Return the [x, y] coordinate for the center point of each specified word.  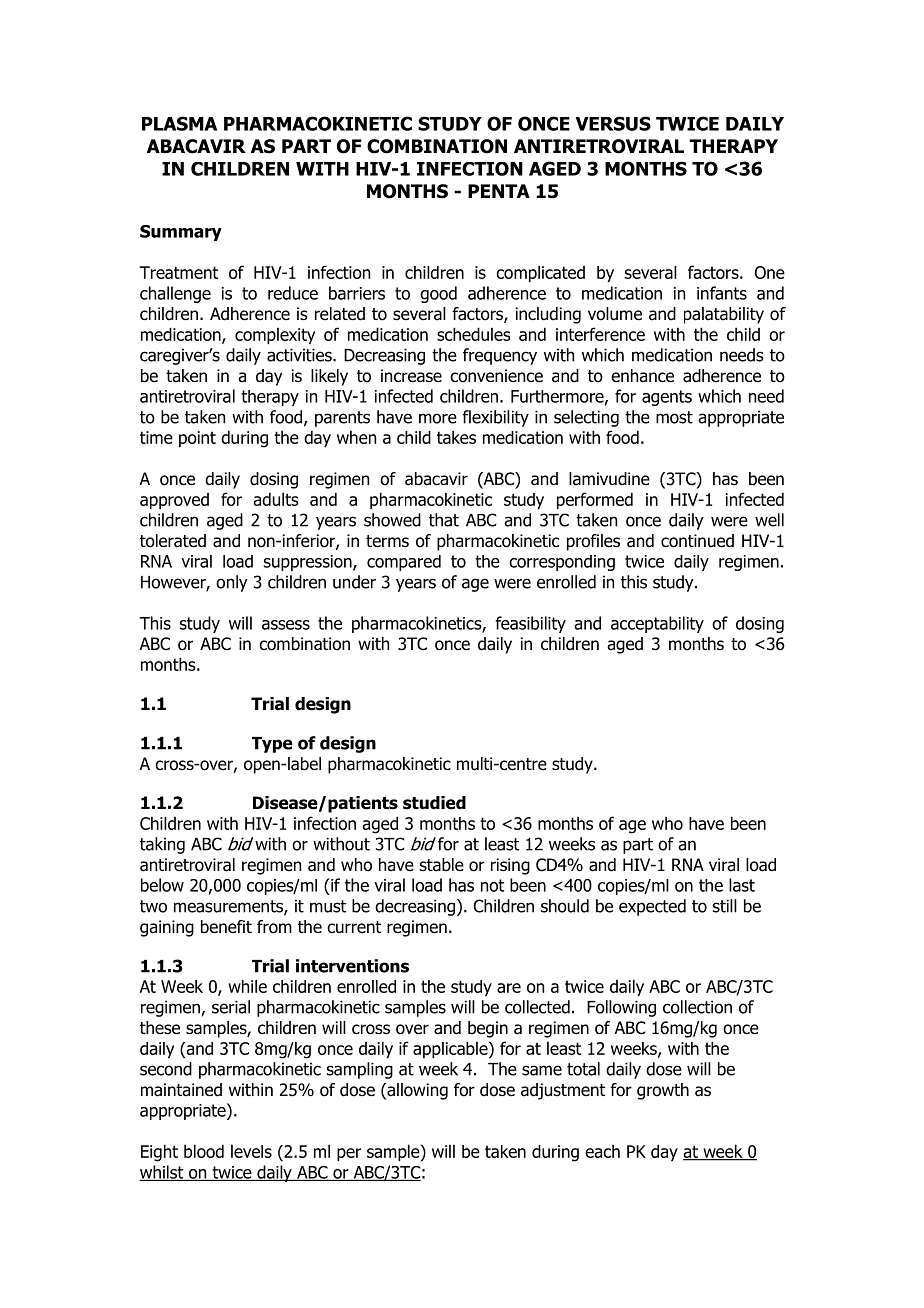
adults [276, 499]
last [742, 885]
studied [434, 803]
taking [162, 845]
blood [204, 1151]
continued [697, 541]
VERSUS [613, 123]
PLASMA [179, 123]
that [444, 520]
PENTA [499, 191]
